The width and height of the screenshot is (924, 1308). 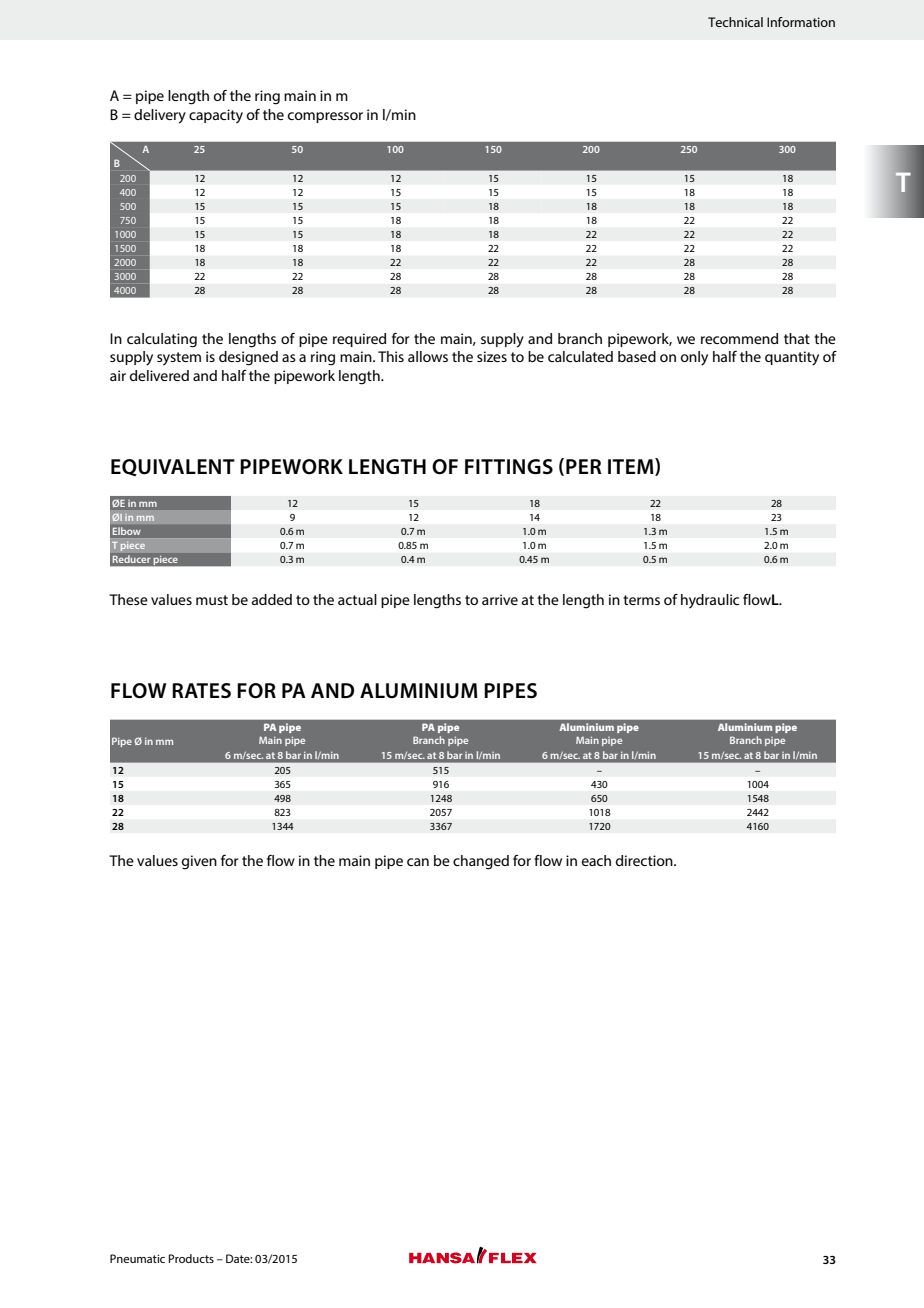 I want to click on hydraulic, so click(x=710, y=601).
